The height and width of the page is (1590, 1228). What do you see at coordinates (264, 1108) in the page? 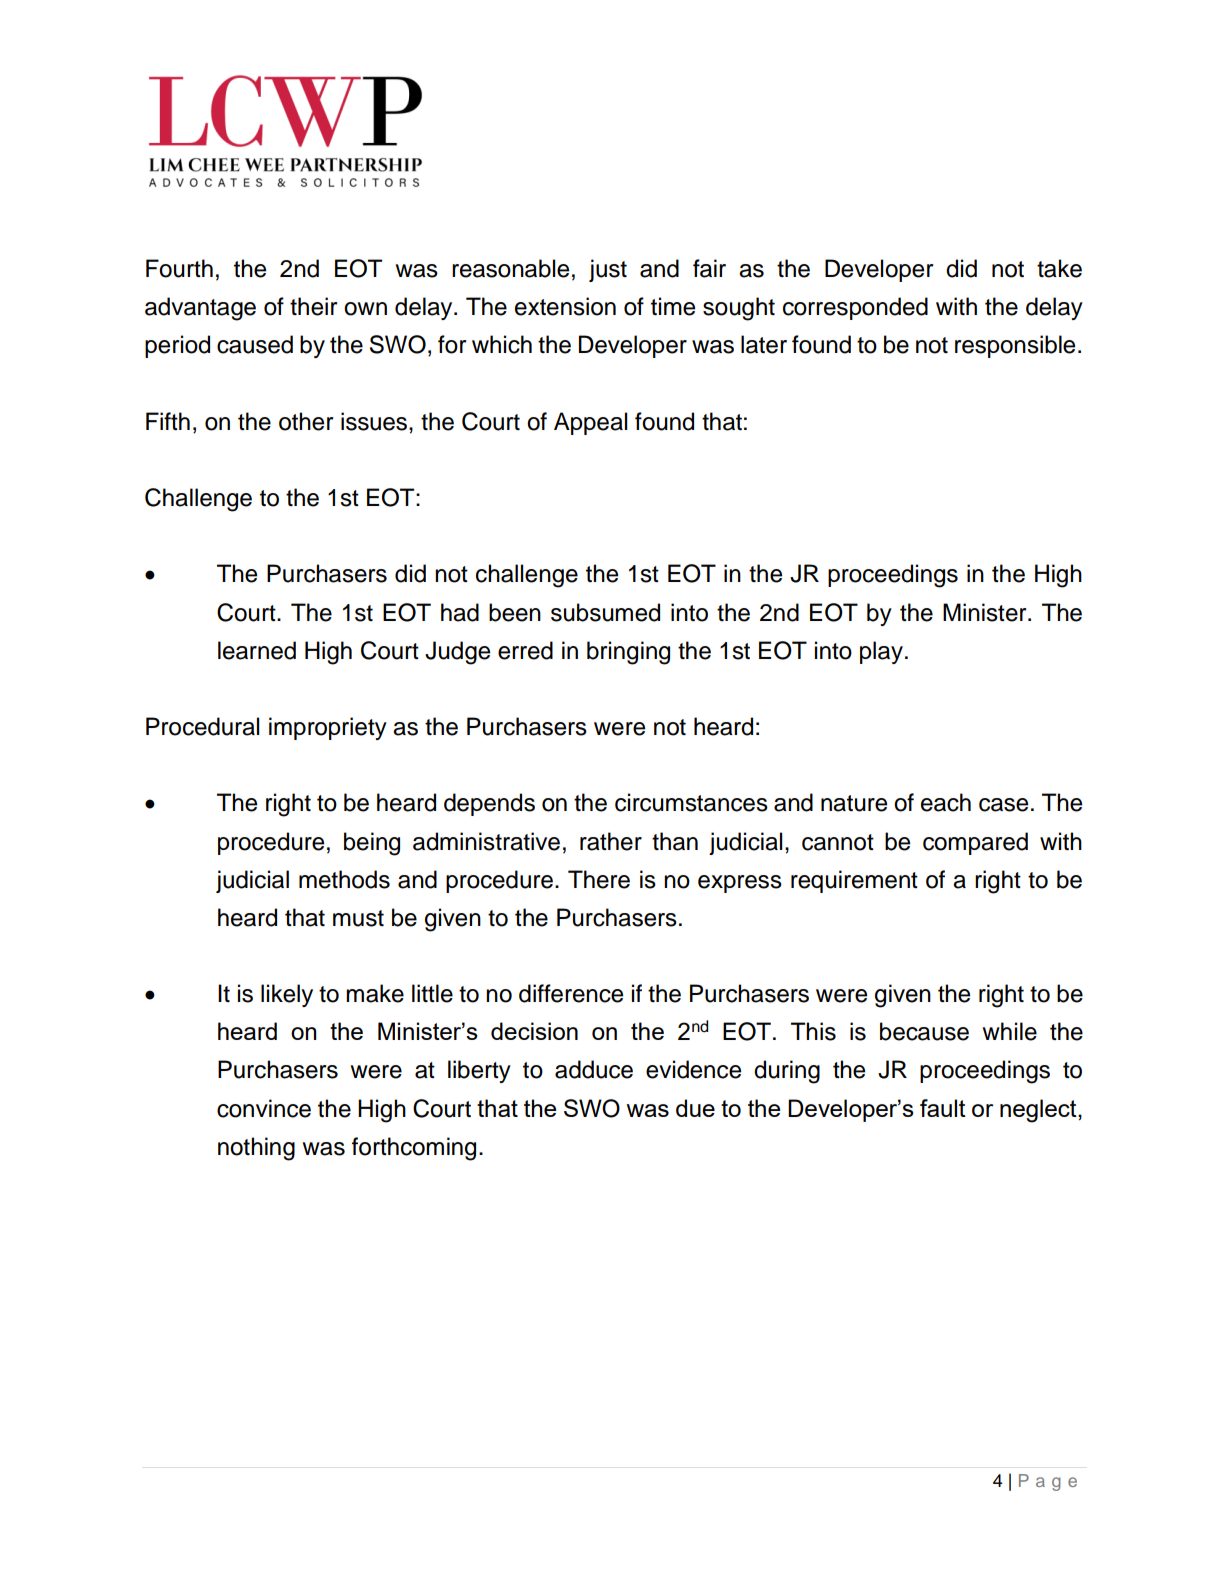
I see `convince` at bounding box center [264, 1108].
